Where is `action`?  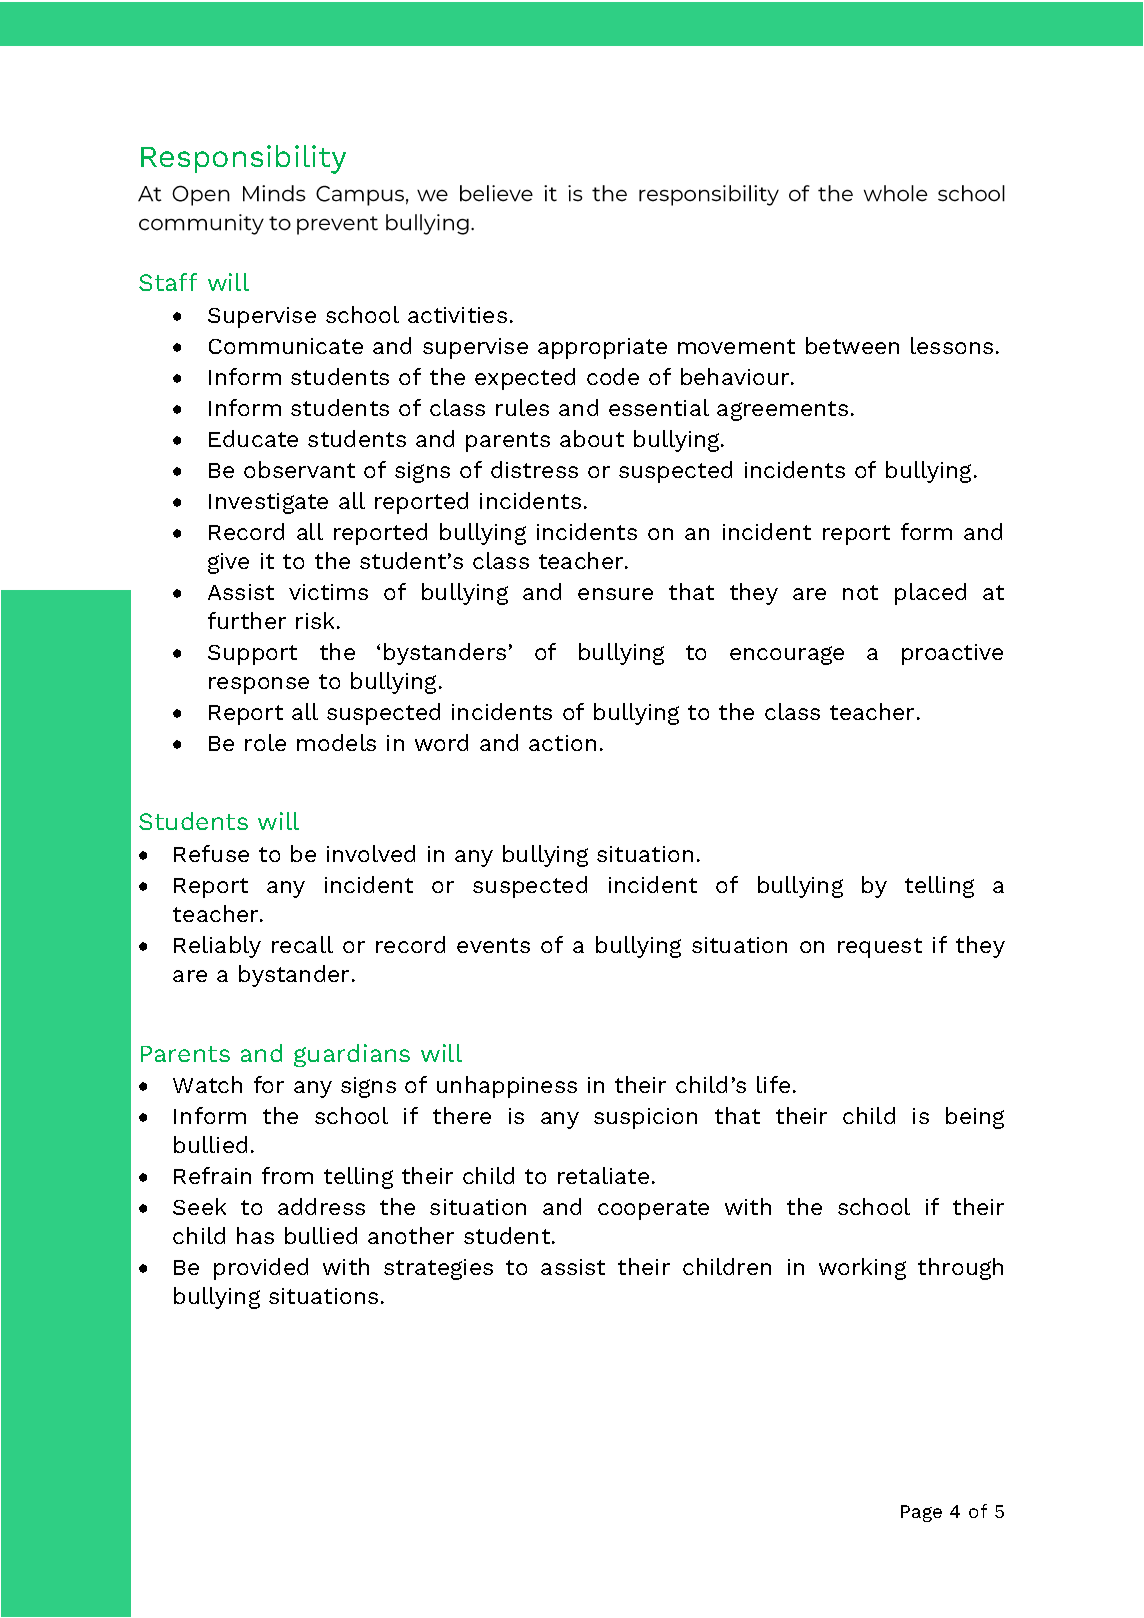
action is located at coordinates (562, 743).
